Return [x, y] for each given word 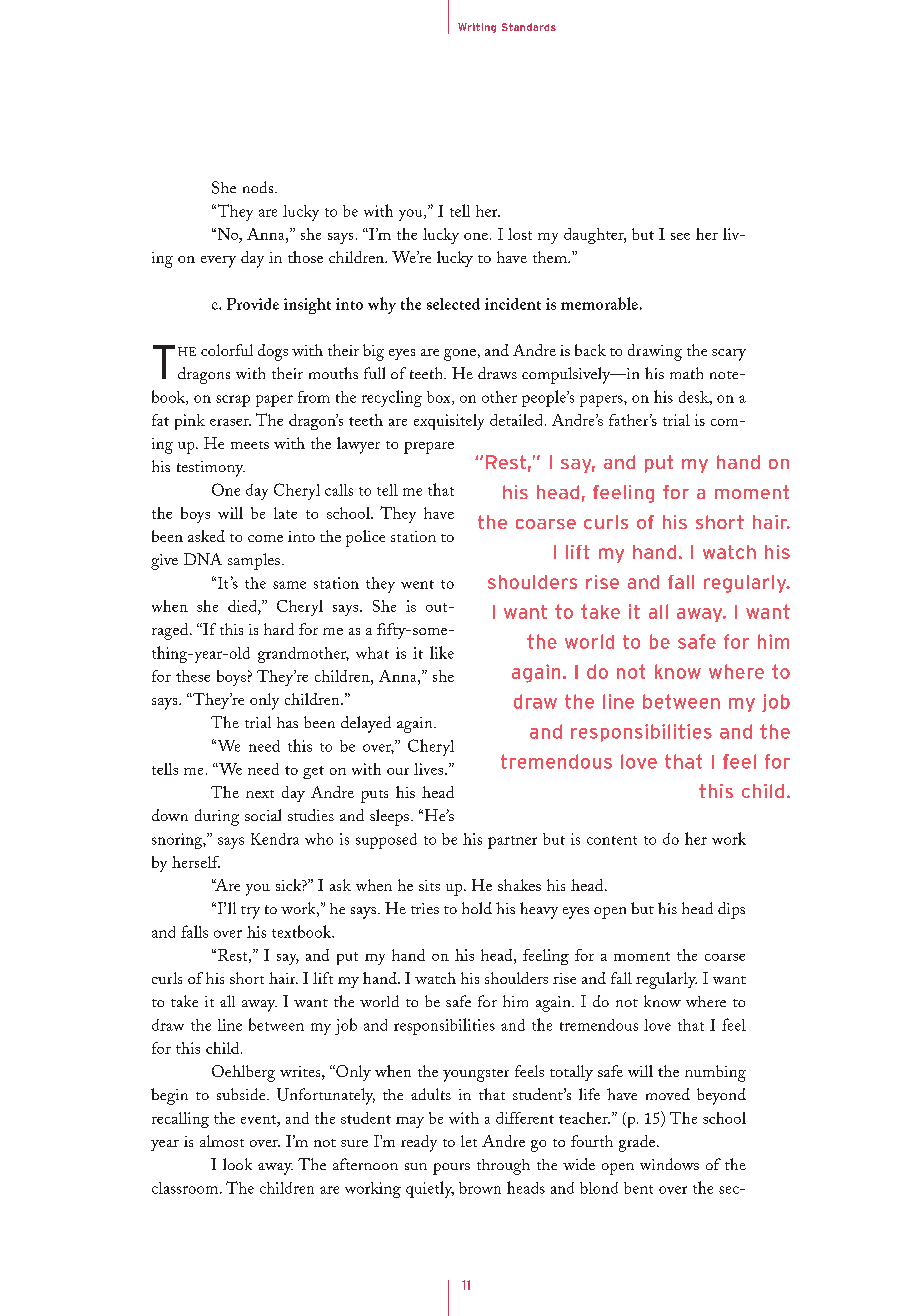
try [250, 912]
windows [669, 1164]
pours [451, 1169]
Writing [477, 28]
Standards [529, 27]
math [686, 373]
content [612, 840]
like [442, 652]
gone [460, 355]
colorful [227, 350]
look [237, 1164]
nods [259, 187]
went [417, 584]
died [243, 607]
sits [429, 885]
